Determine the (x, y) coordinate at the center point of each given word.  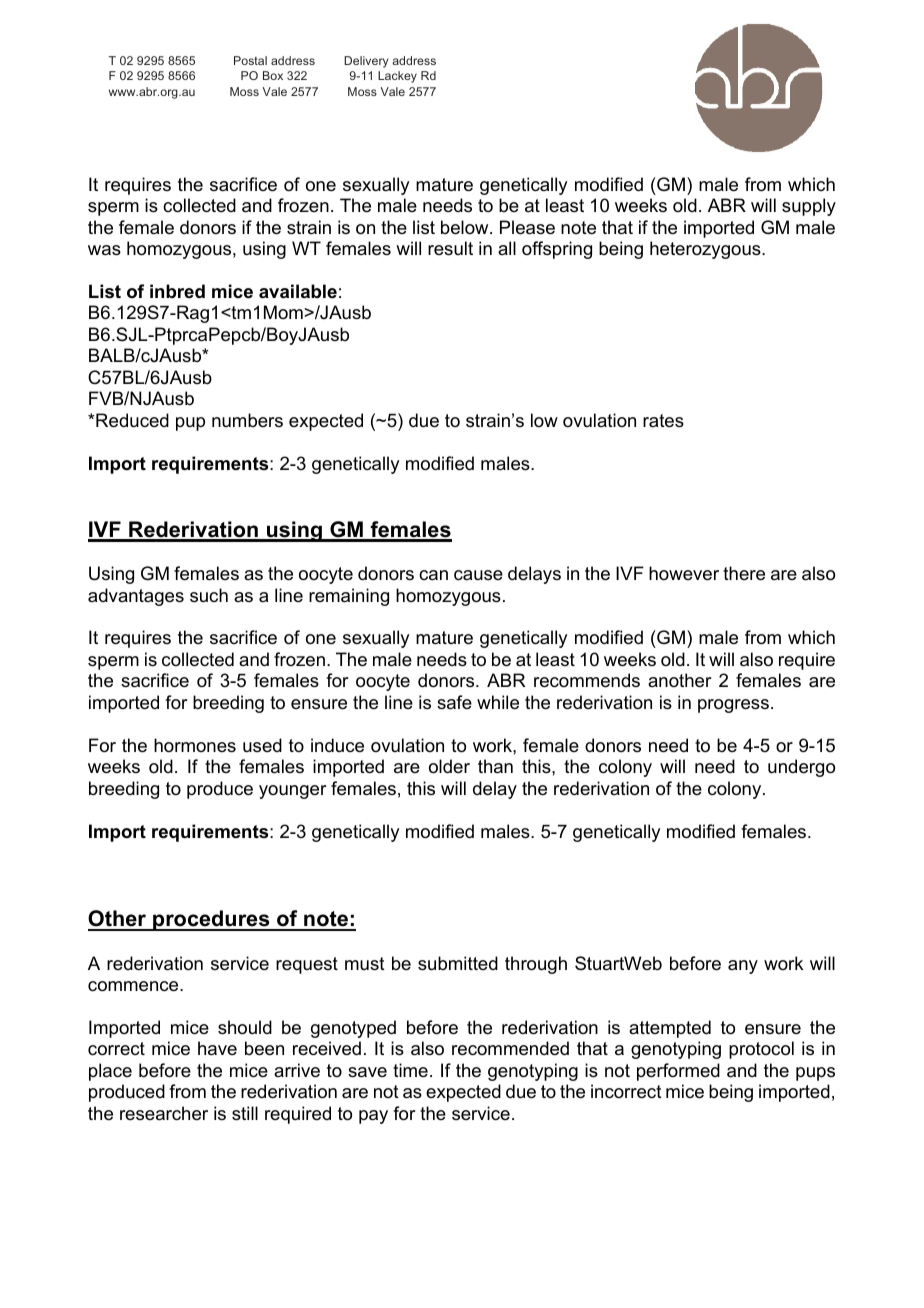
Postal (250, 60)
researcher (164, 1113)
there (744, 573)
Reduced (132, 420)
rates (663, 421)
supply (809, 207)
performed (678, 1072)
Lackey (397, 77)
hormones (195, 745)
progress (733, 706)
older (449, 766)
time (410, 1070)
